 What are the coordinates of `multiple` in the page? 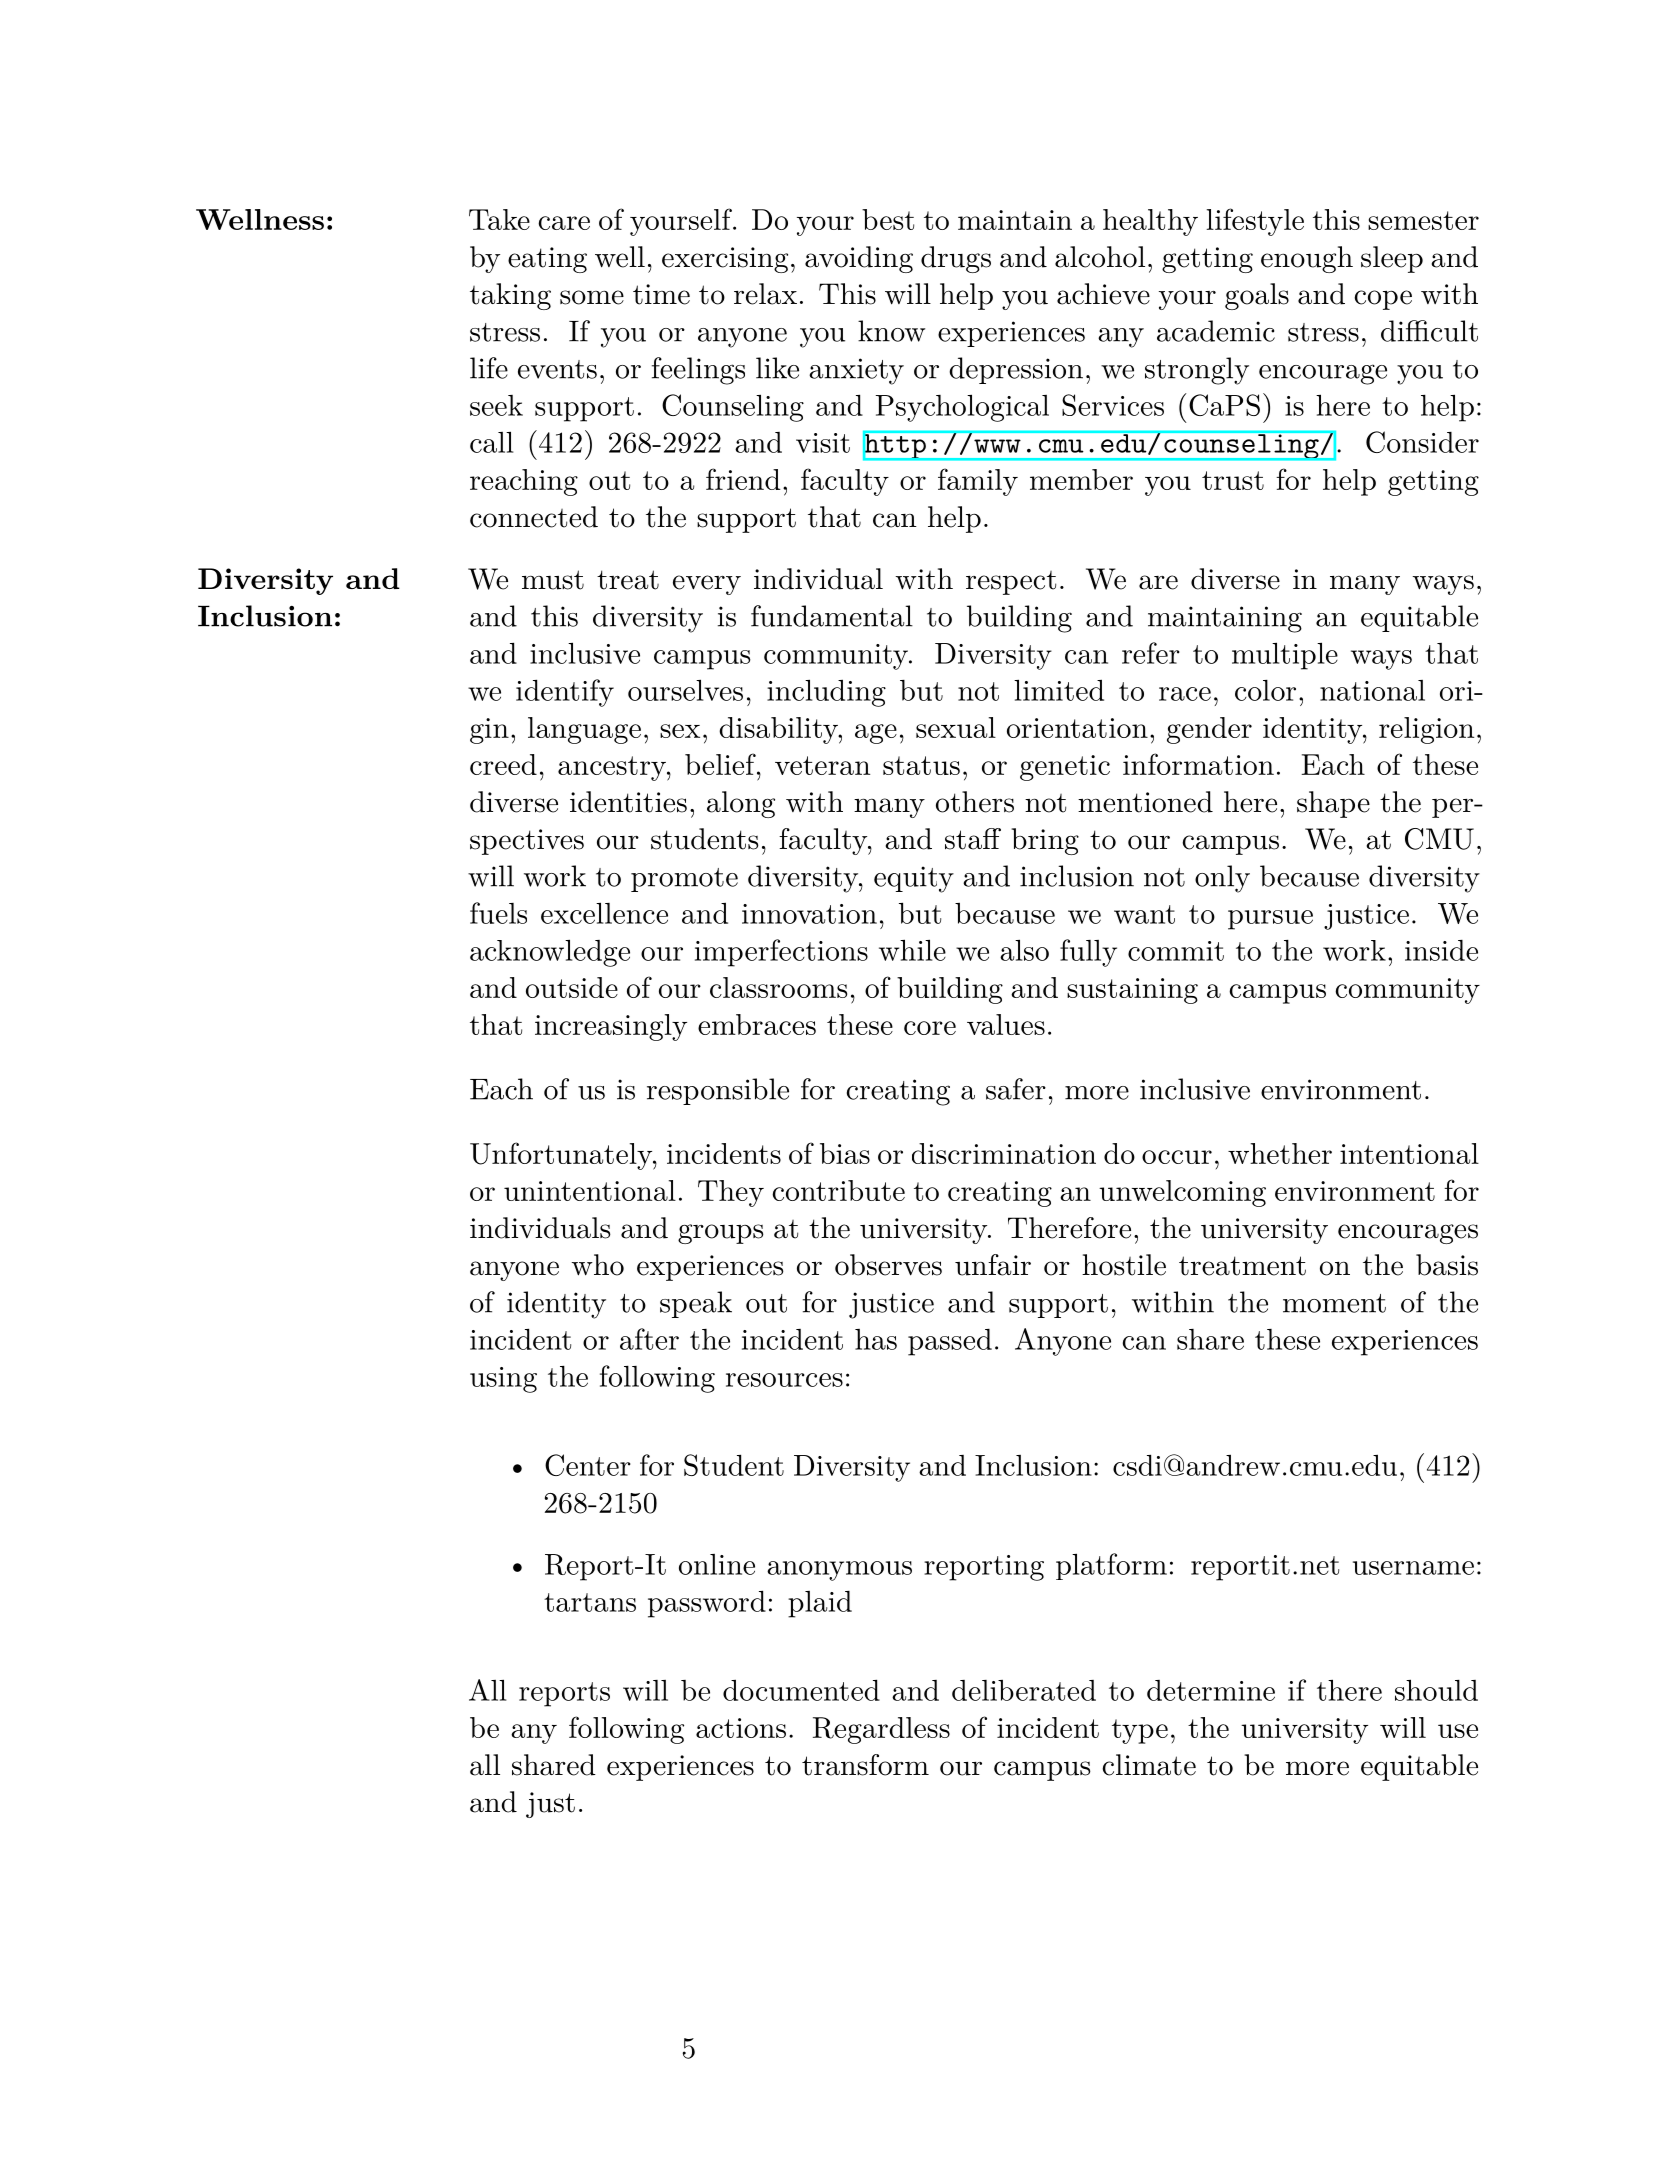 It's located at (1285, 656).
